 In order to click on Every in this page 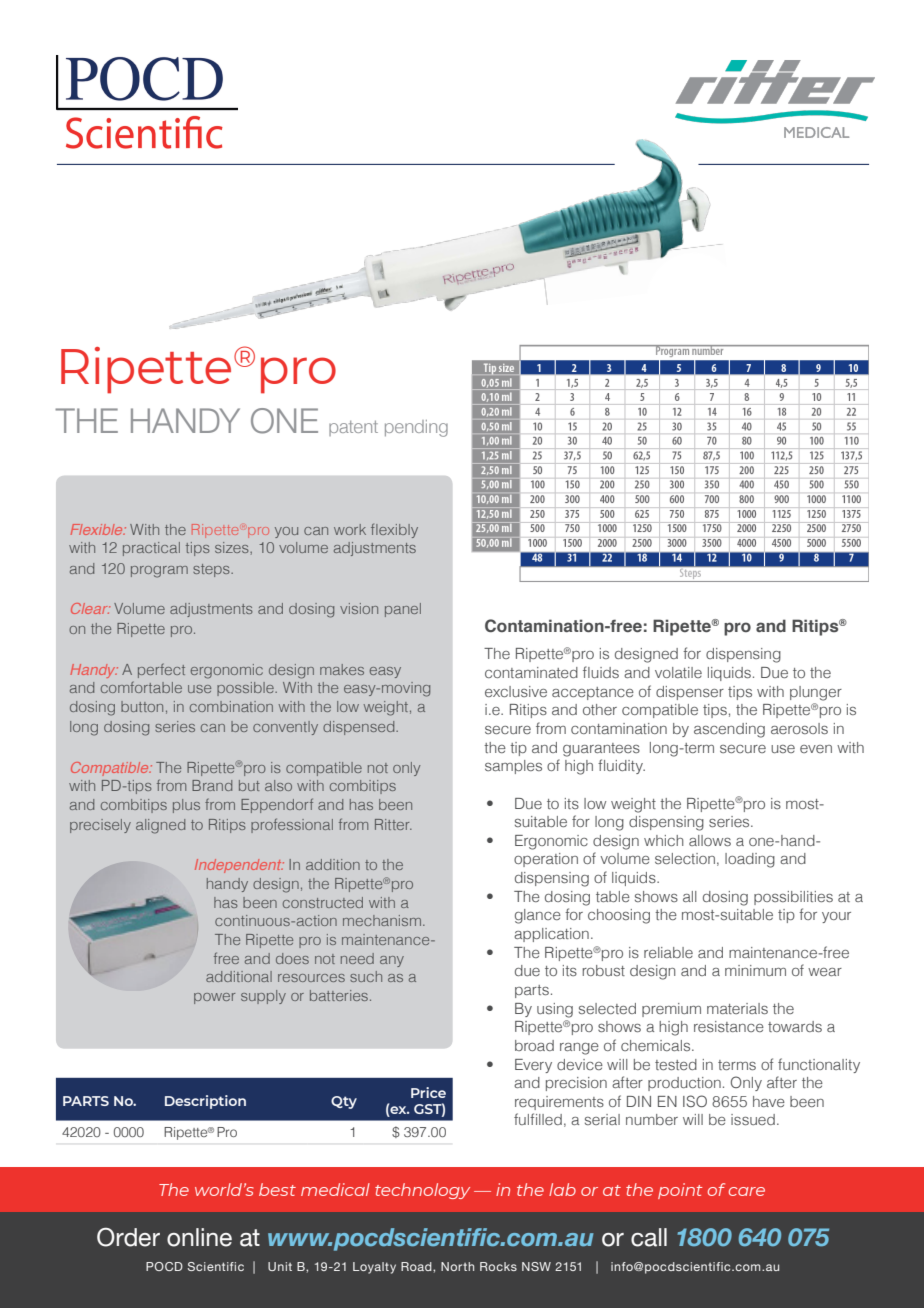, I will do `click(533, 1066)`.
